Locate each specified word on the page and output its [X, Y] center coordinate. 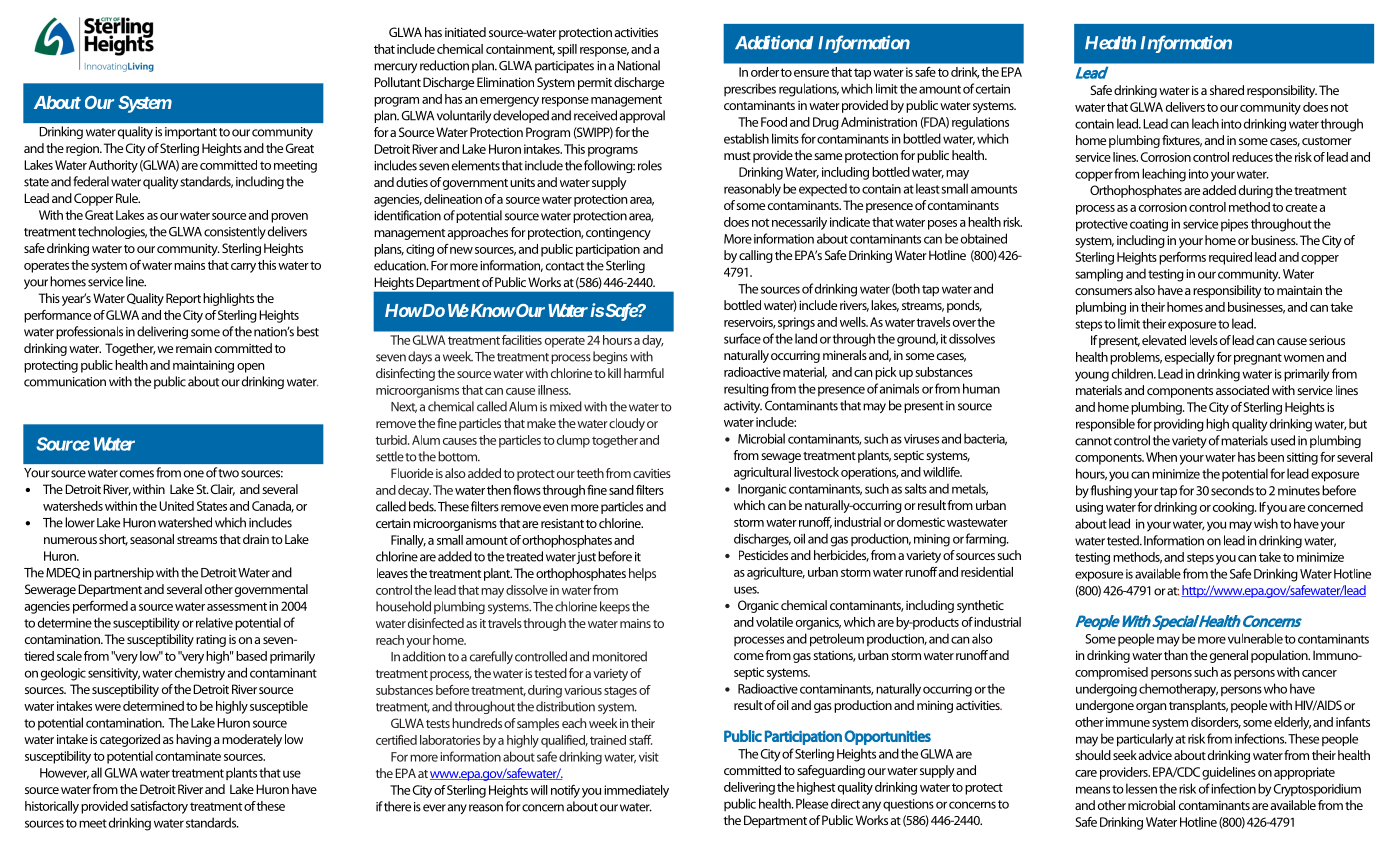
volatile [774, 622]
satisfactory [159, 807]
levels [1204, 340]
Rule [128, 198]
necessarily [799, 223]
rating [211, 641]
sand [621, 490]
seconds [1232, 490]
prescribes [750, 89]
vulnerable [1255, 638]
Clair [222, 490]
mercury [395, 68]
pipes [1234, 225]
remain [194, 348]
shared [1227, 90]
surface [742, 338]
